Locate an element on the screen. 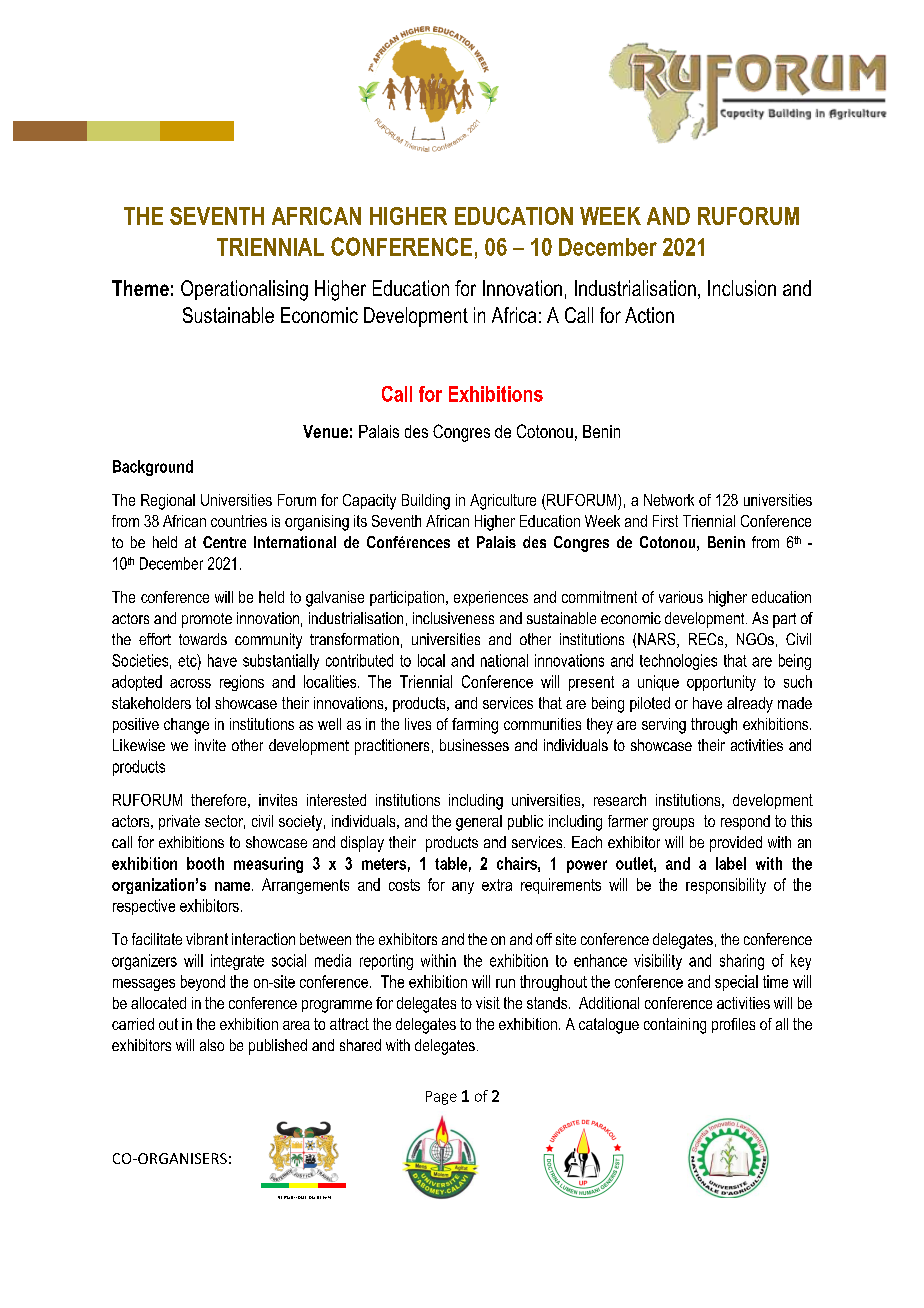  responsibility is located at coordinates (726, 886).
